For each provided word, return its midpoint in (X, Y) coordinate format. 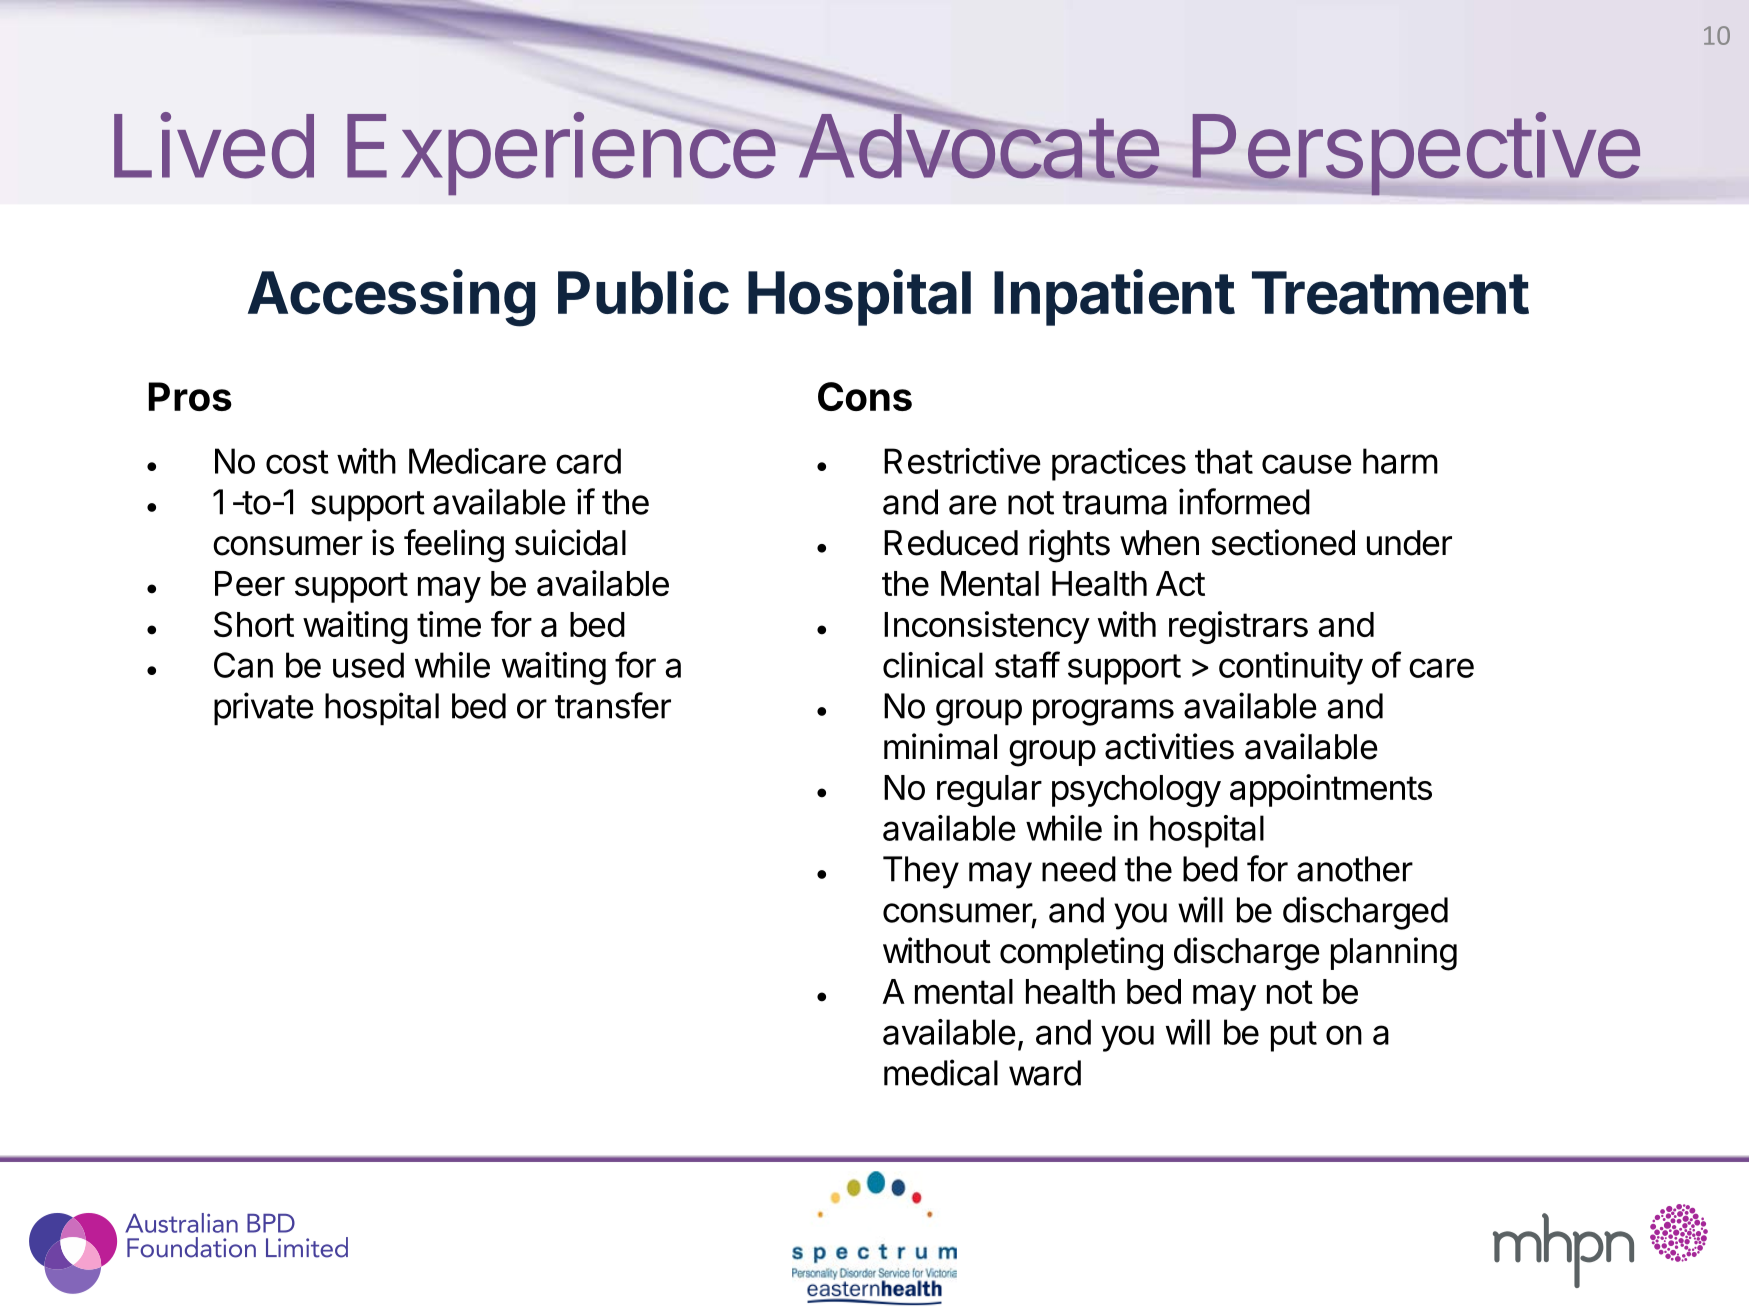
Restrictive (962, 461)
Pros (190, 396)
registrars (1238, 627)
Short (254, 624)
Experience (561, 153)
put (1294, 1036)
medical (941, 1072)
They (921, 872)
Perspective (1415, 153)
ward (1045, 1073)
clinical (933, 665)
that (1224, 461)
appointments (1331, 790)
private (264, 709)
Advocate (977, 146)
